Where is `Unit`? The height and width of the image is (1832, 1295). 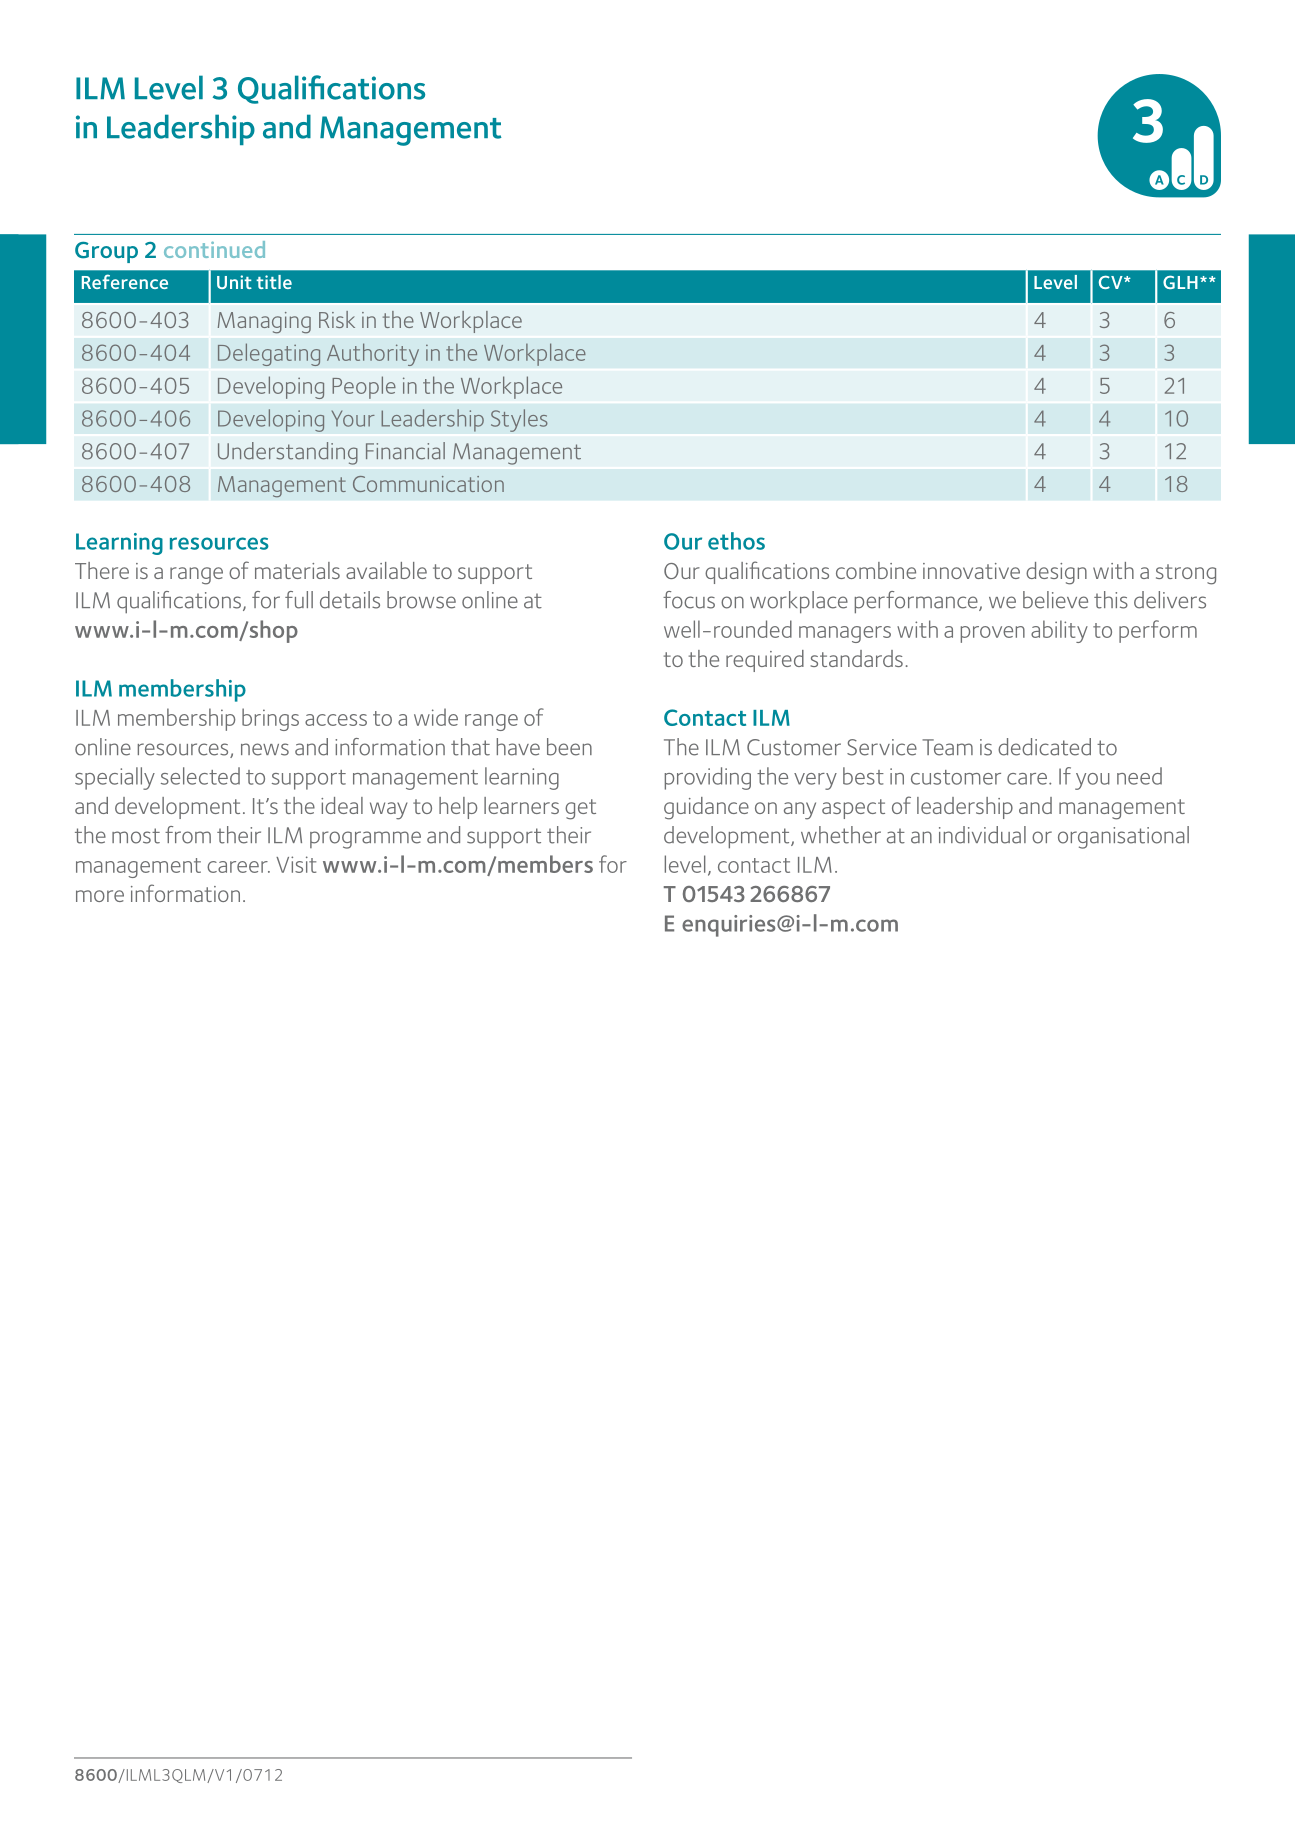
Unit is located at coordinates (234, 282).
